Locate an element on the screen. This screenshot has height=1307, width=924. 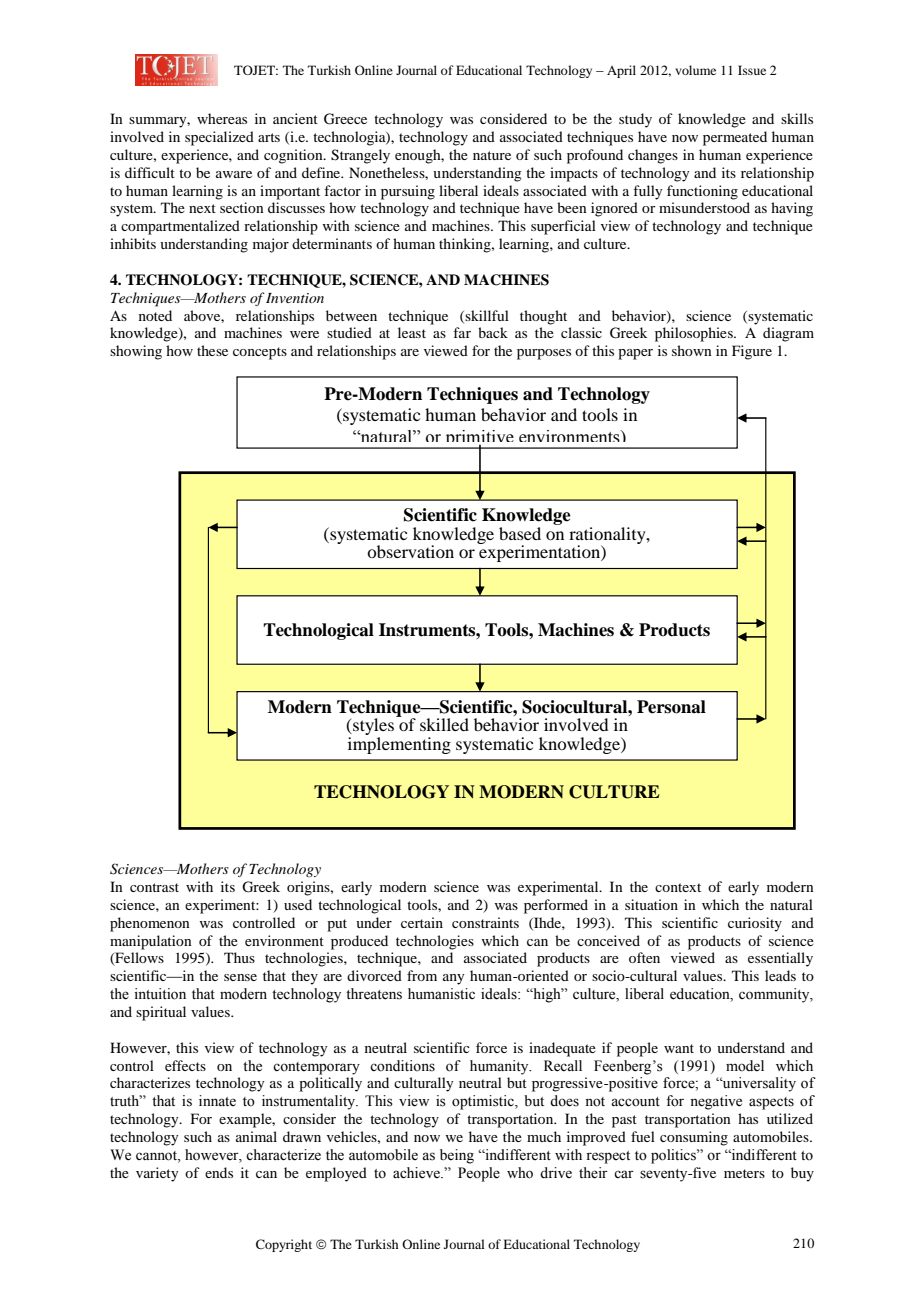
permeated is located at coordinates (735, 138).
